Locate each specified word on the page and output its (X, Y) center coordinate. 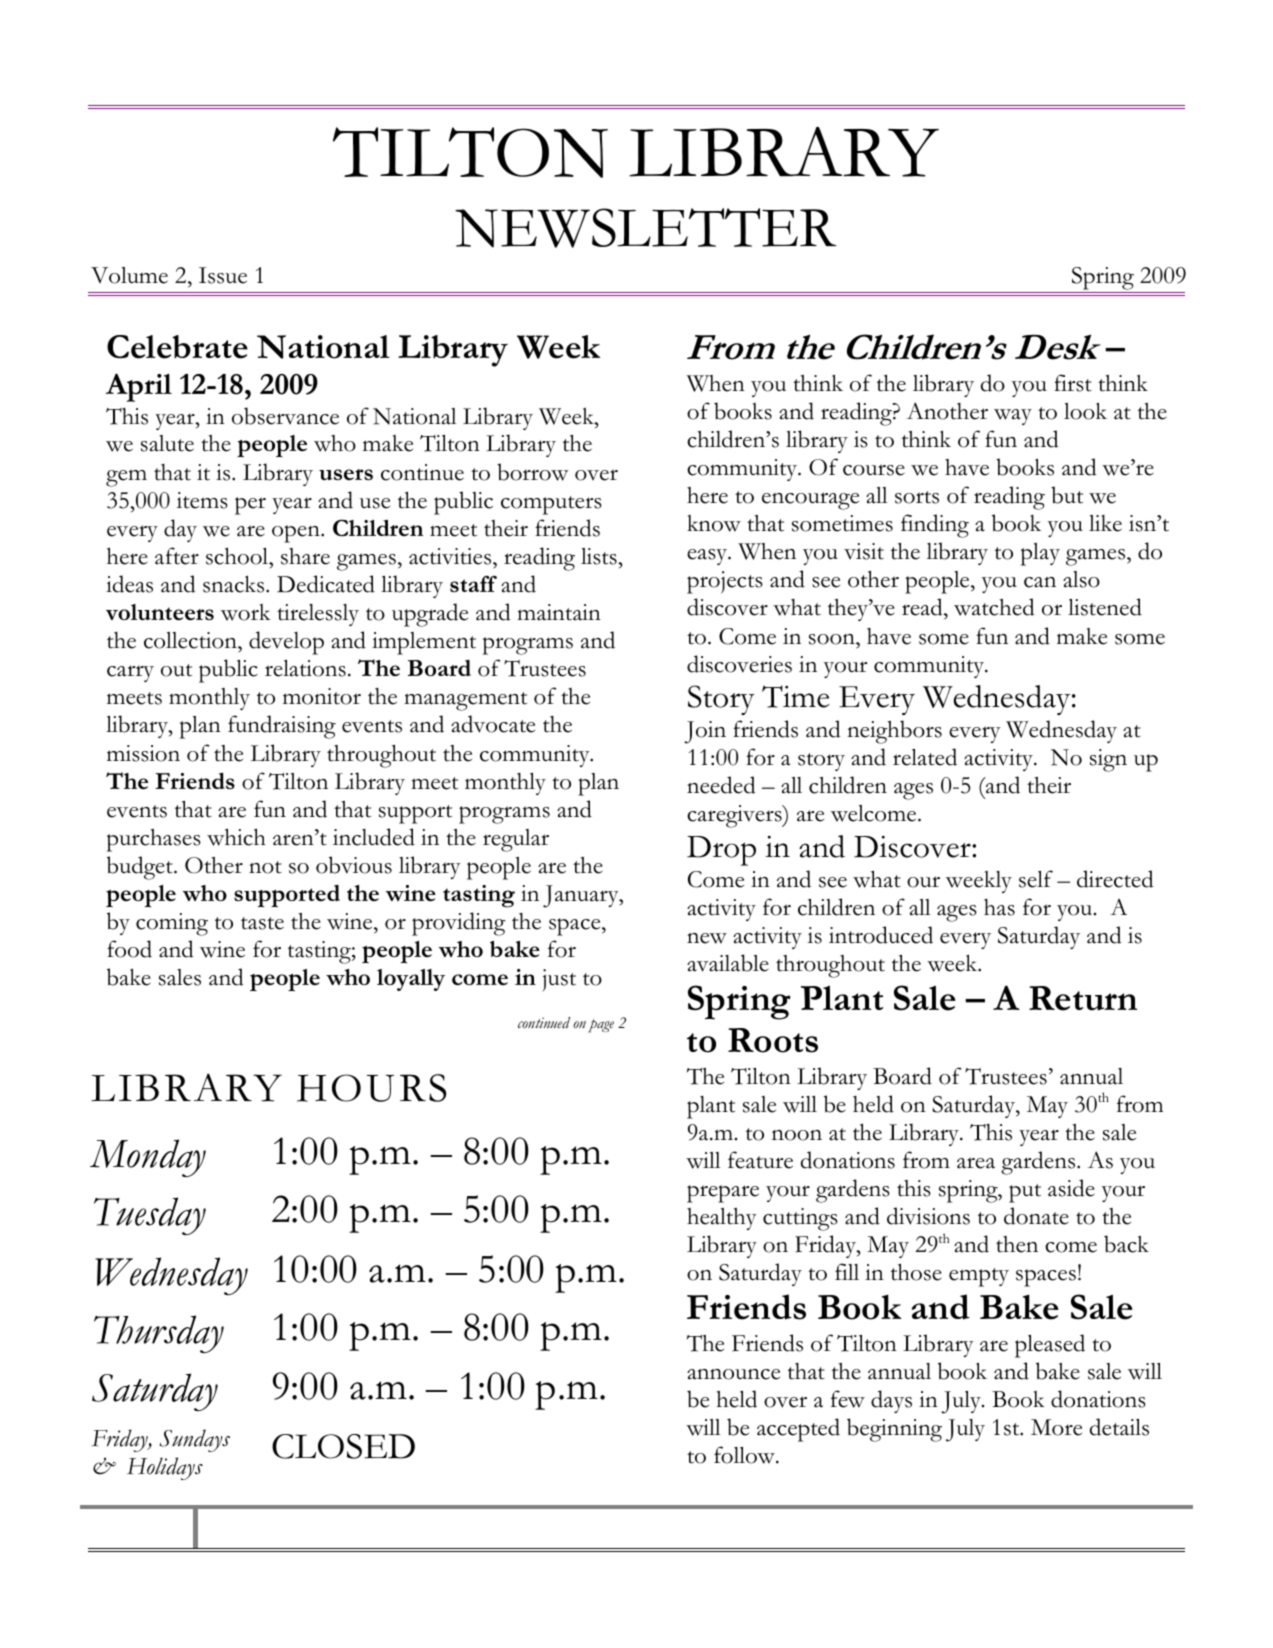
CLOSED (343, 1446)
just (559, 980)
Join (705, 732)
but (1067, 495)
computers (551, 505)
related (925, 757)
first (1073, 383)
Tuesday (150, 1216)
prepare (723, 1194)
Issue (223, 275)
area (976, 1163)
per (250, 506)
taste (262, 923)
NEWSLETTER (646, 228)
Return (1083, 998)
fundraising (282, 727)
